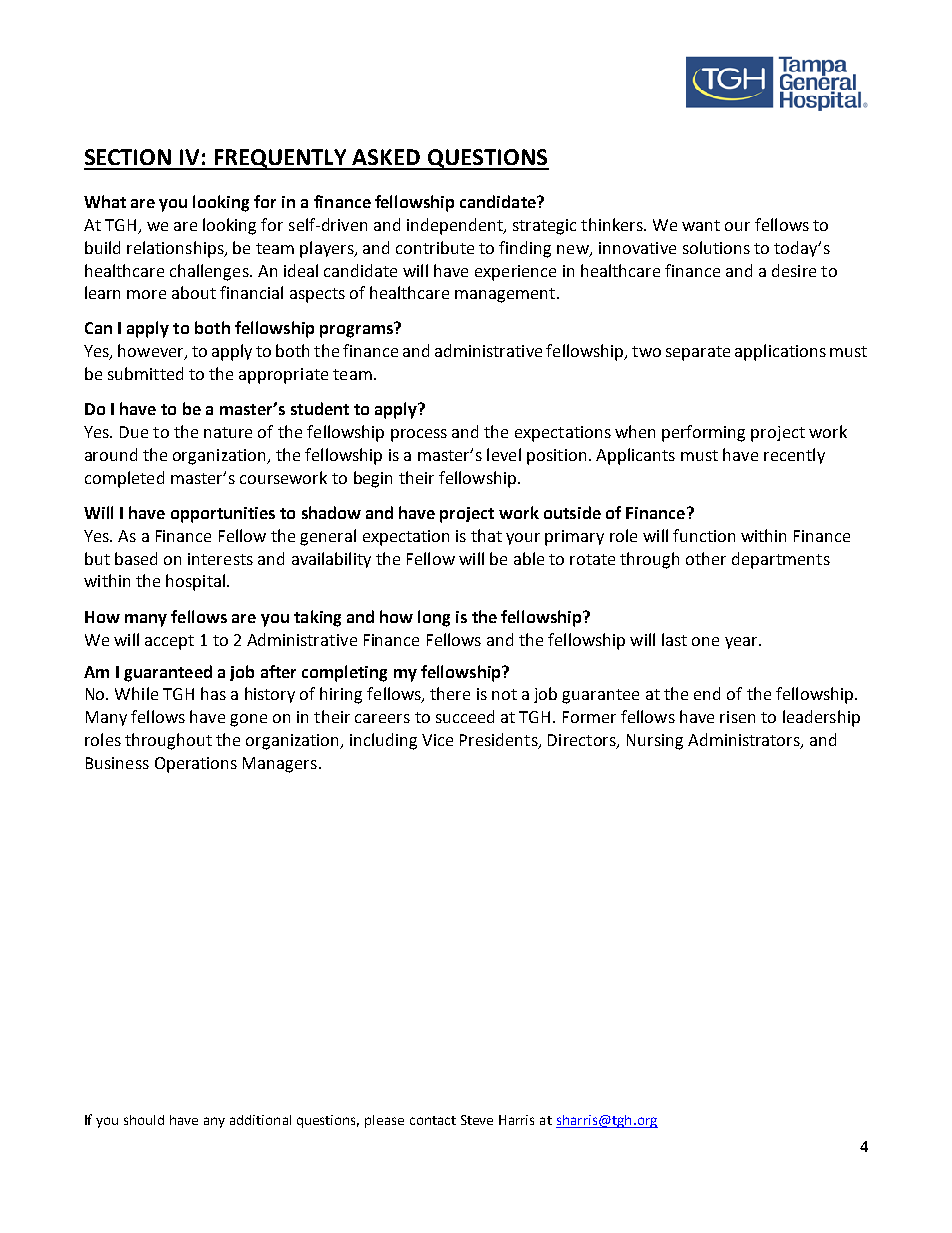 The height and width of the screenshot is (1233, 952). Describe the element at coordinates (456, 226) in the screenshot. I see `independent` at that location.
